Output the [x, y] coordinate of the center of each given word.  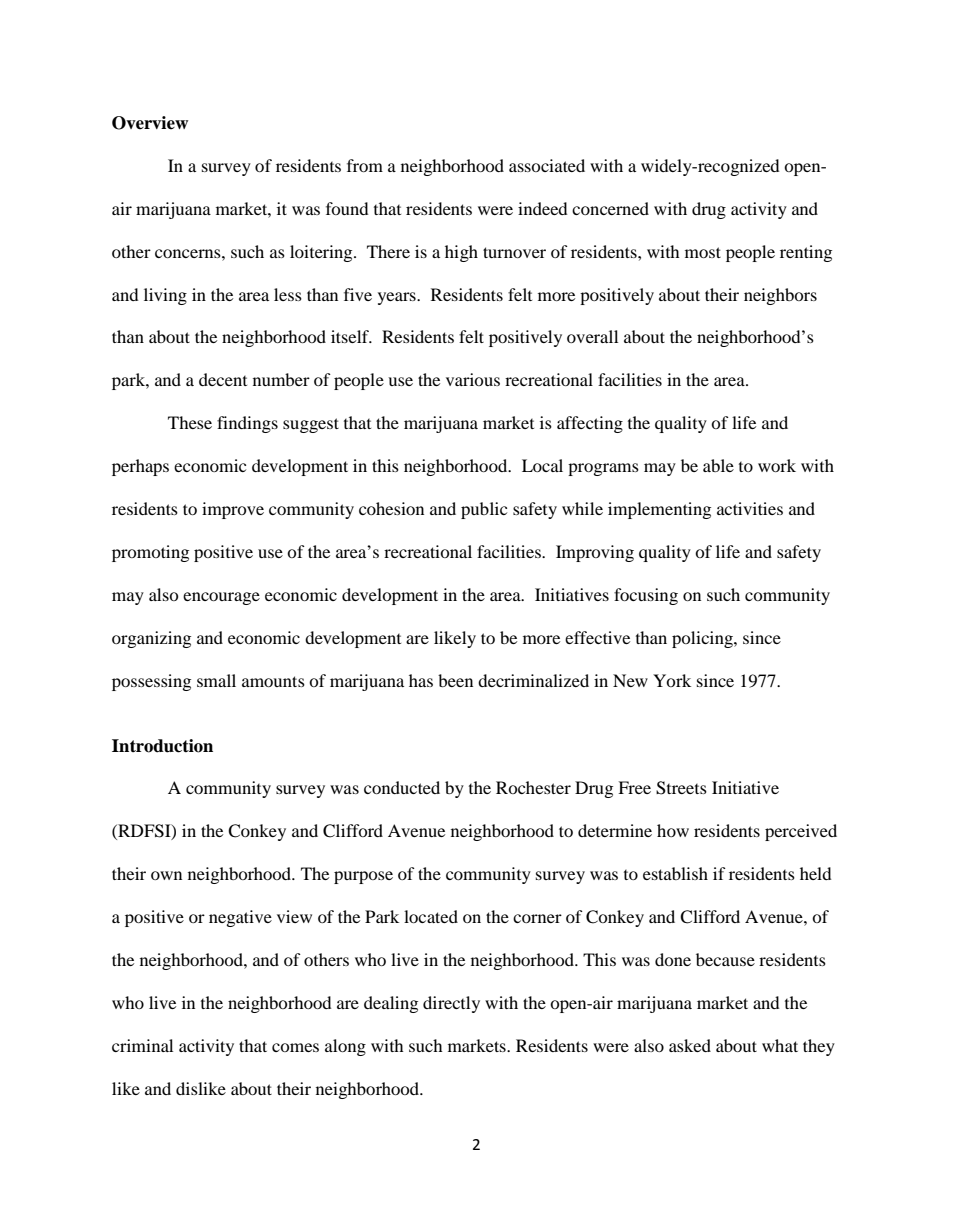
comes [295, 1047]
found [347, 208]
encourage [221, 598]
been [455, 680]
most [703, 252]
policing [703, 639]
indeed [542, 208]
